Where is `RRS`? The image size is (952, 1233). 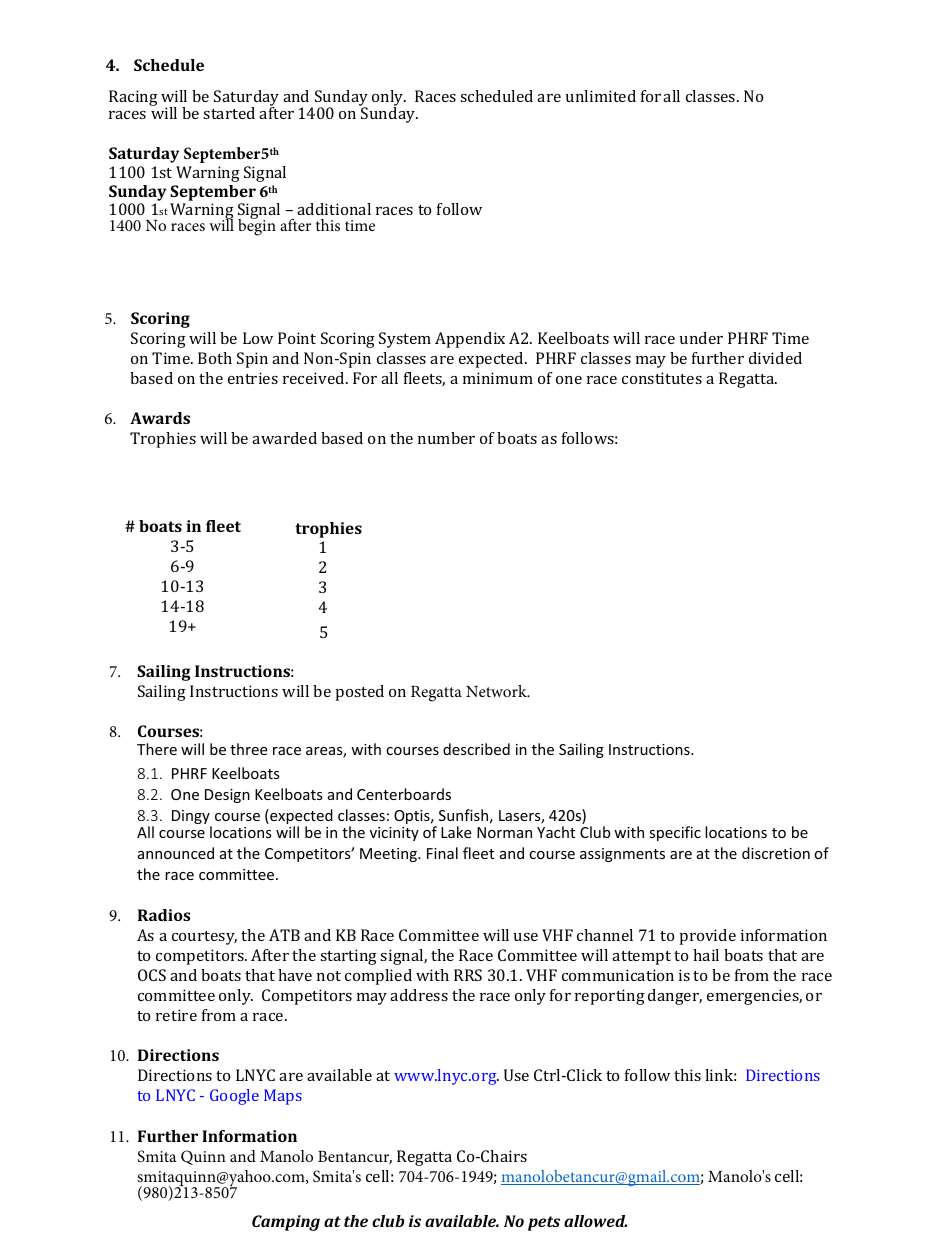 RRS is located at coordinates (468, 975).
